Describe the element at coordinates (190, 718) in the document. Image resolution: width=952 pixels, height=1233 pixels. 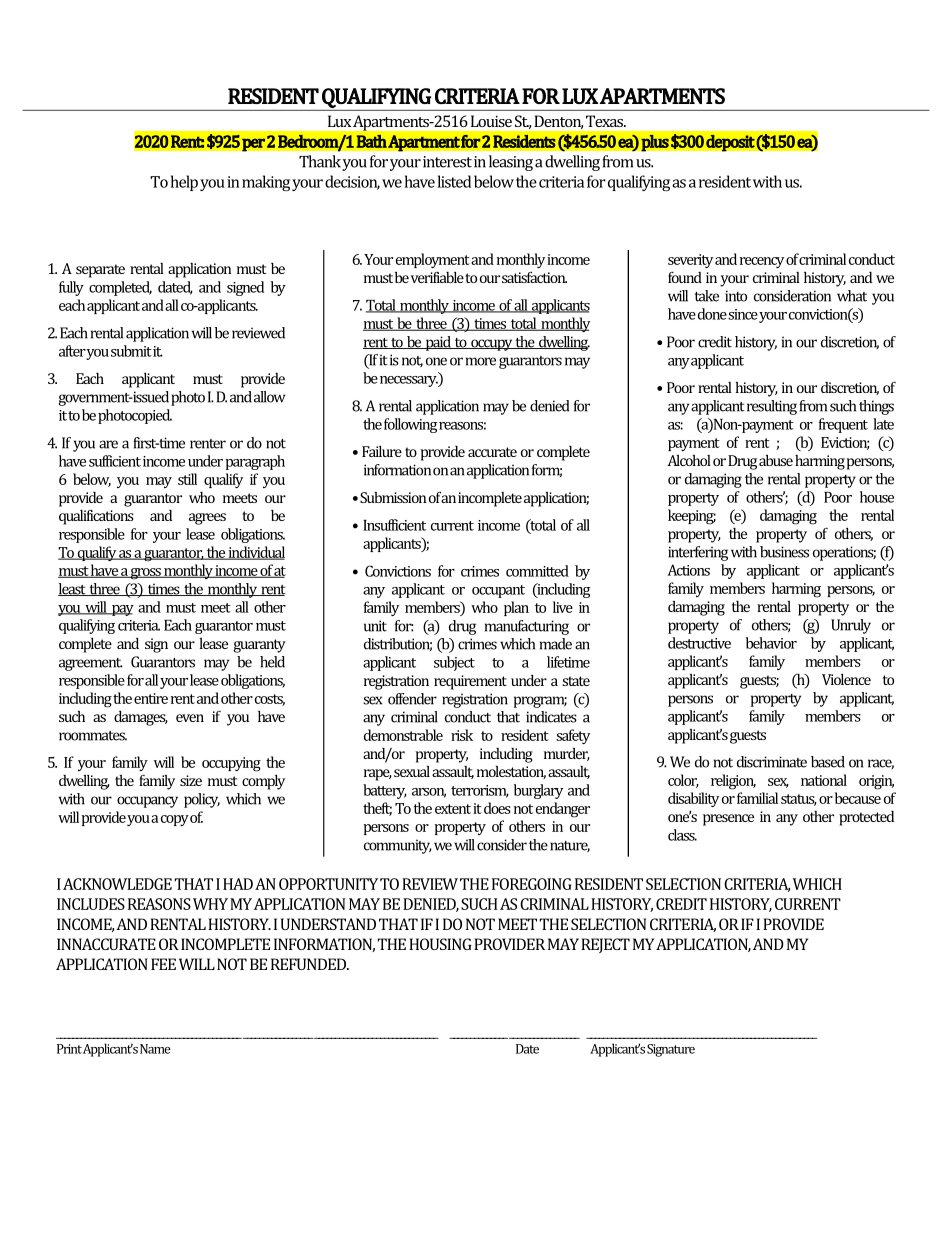
I see `even` at that location.
